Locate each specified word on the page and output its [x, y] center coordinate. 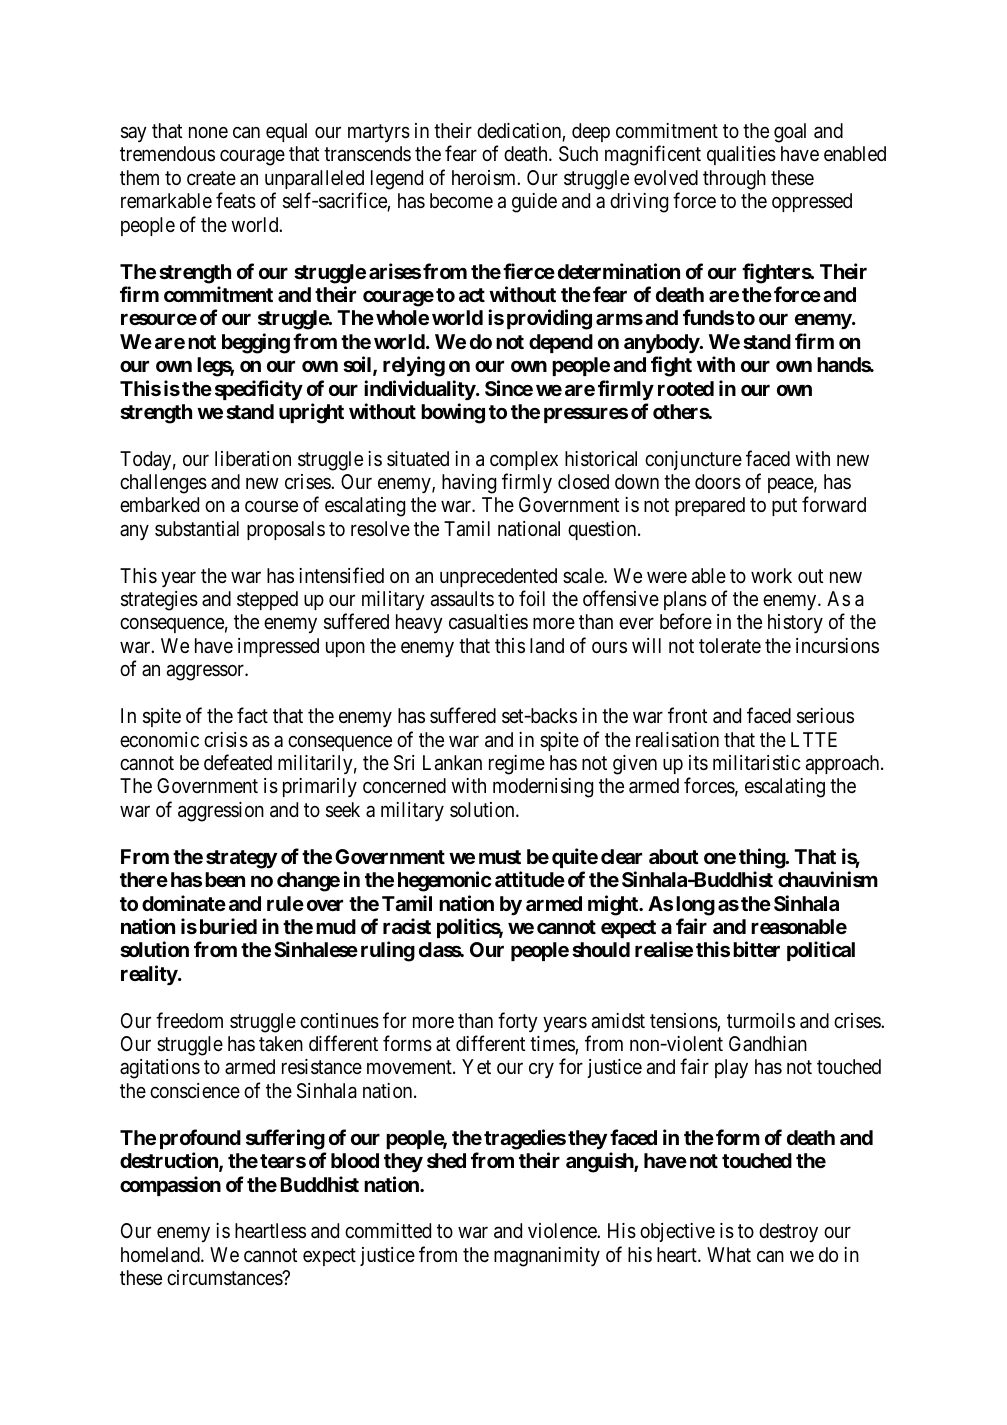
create [211, 178]
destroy [788, 1232]
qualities [741, 155]
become [461, 200]
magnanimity [547, 1257]
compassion [170, 1186]
